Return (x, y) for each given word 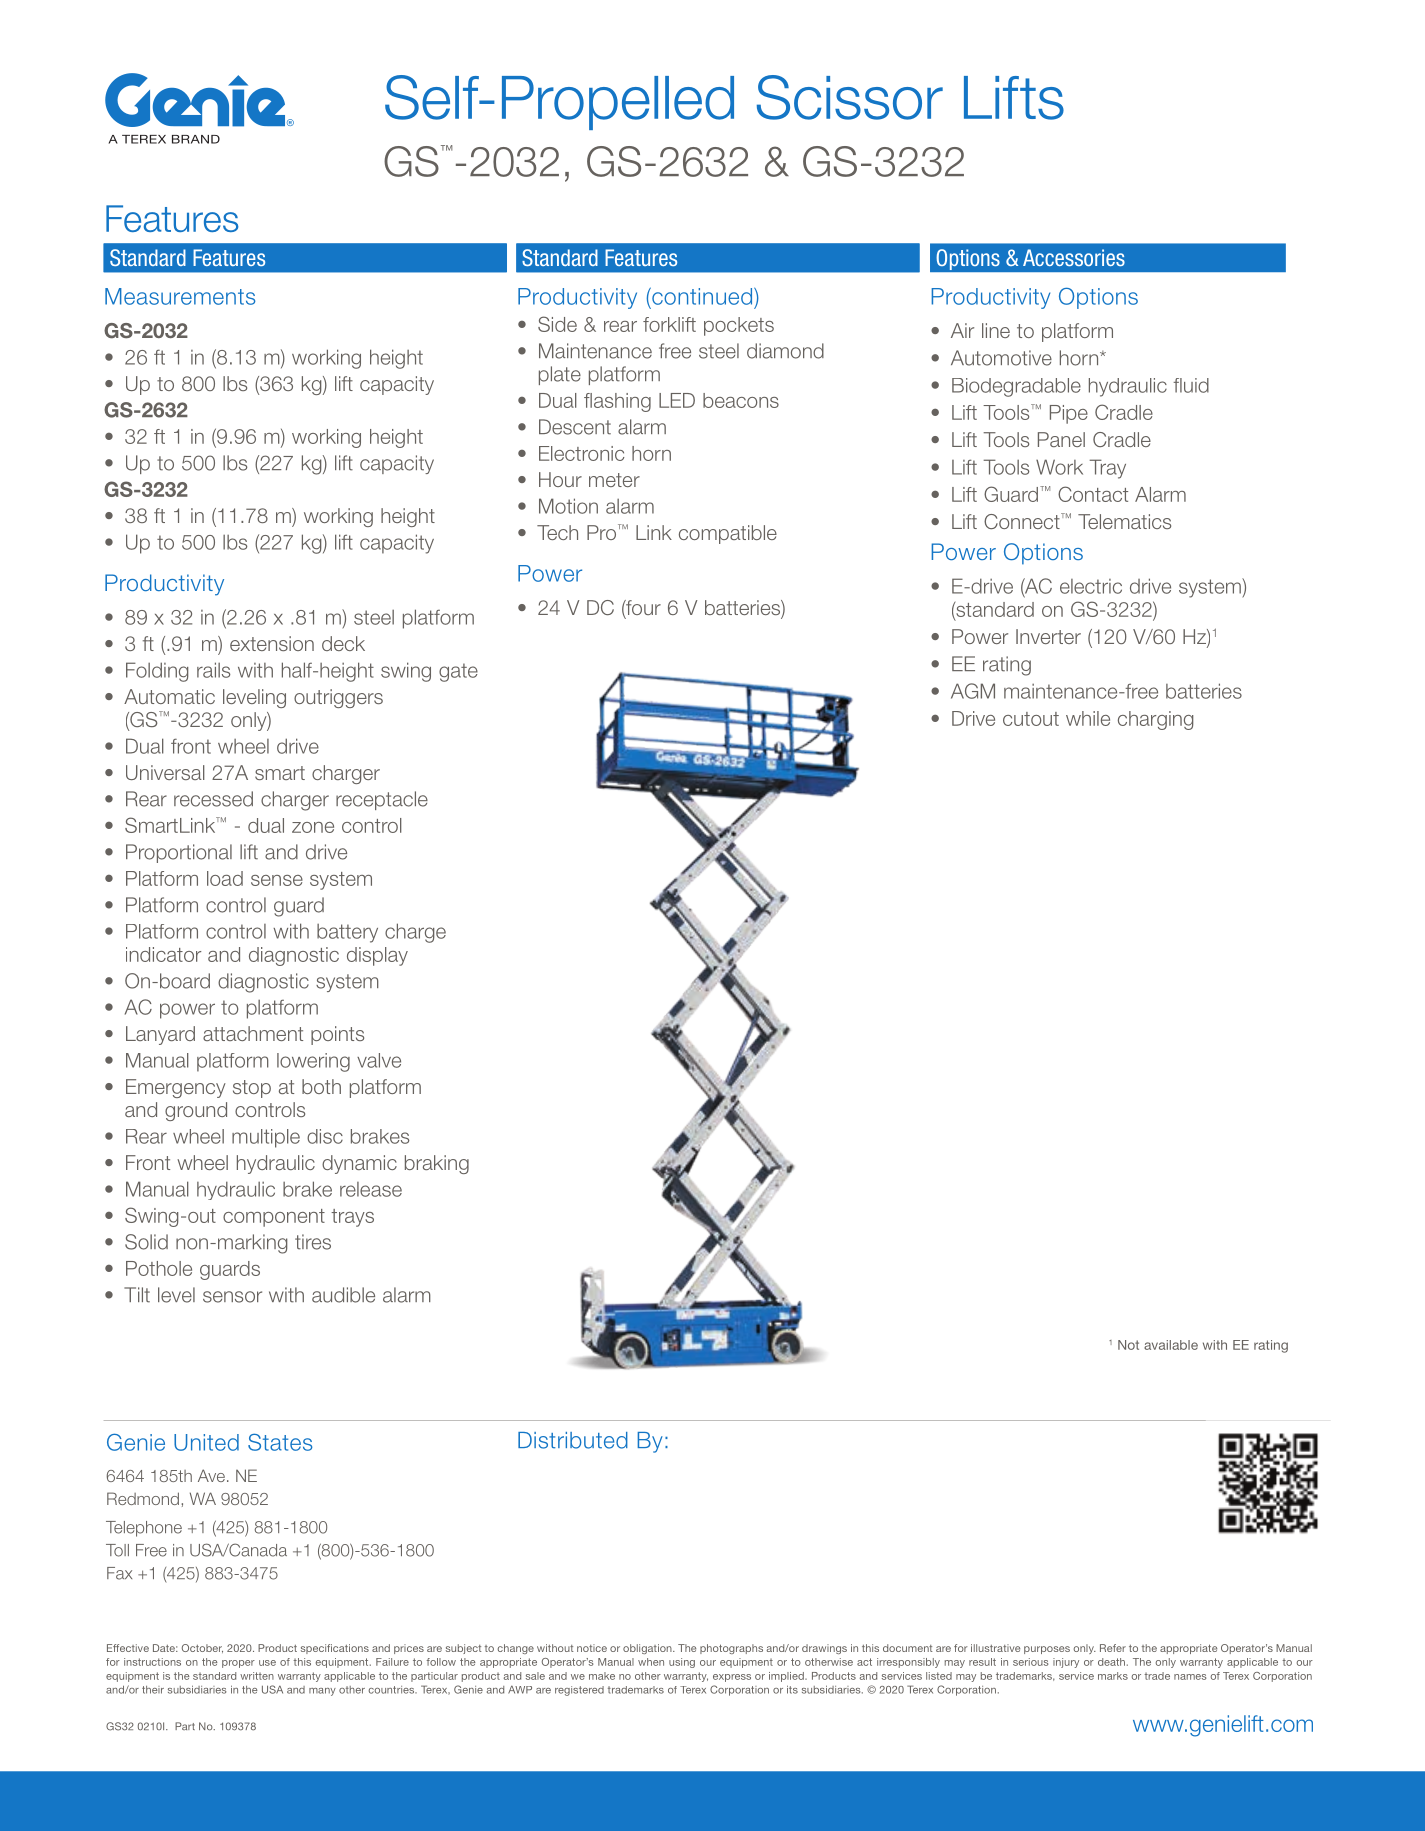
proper (238, 1664)
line (996, 330)
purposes (1047, 1650)
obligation (648, 1649)
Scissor (850, 97)
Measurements (180, 296)
